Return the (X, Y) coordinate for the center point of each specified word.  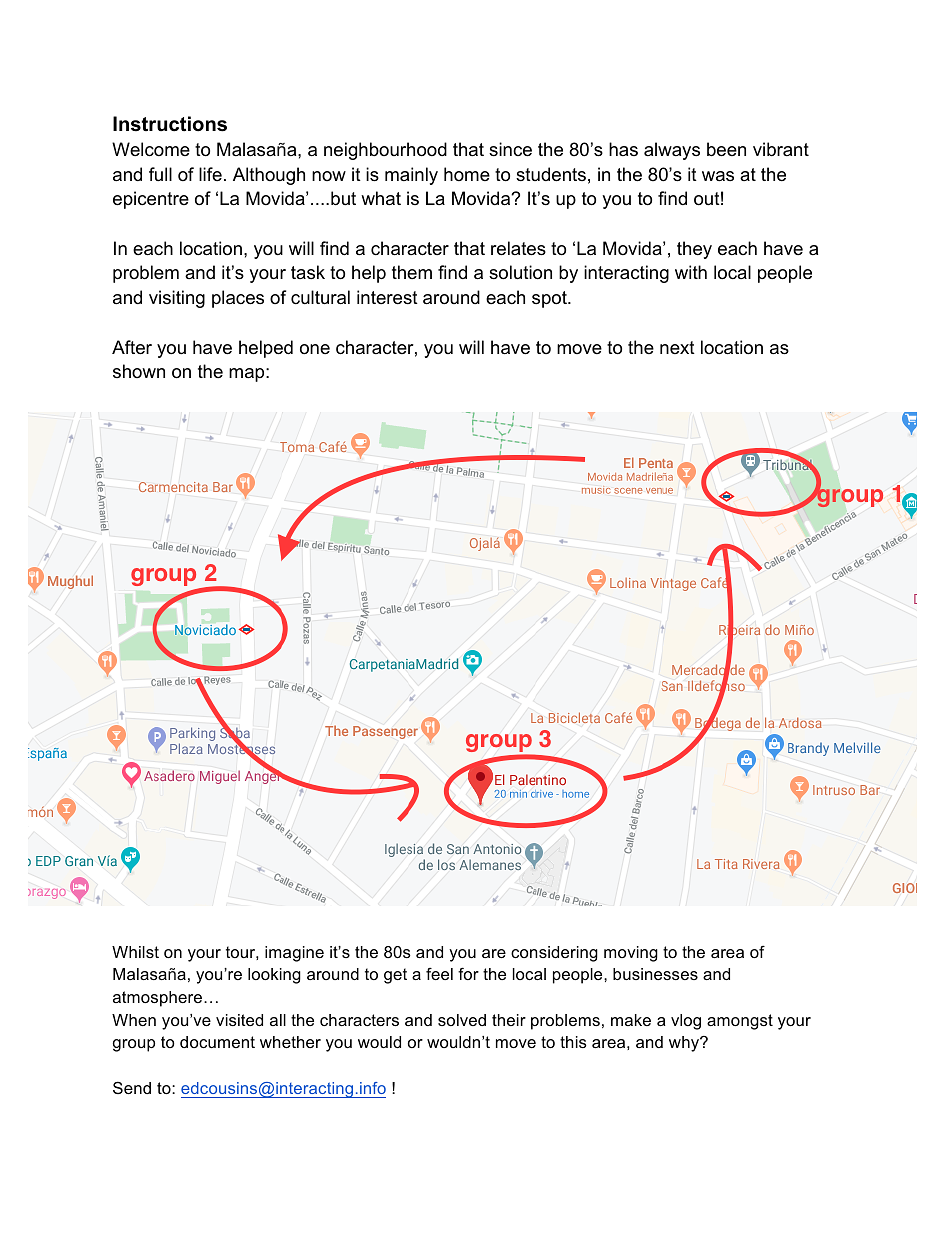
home (467, 174)
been (726, 149)
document (217, 1042)
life (210, 174)
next (677, 347)
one (315, 349)
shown (139, 371)
